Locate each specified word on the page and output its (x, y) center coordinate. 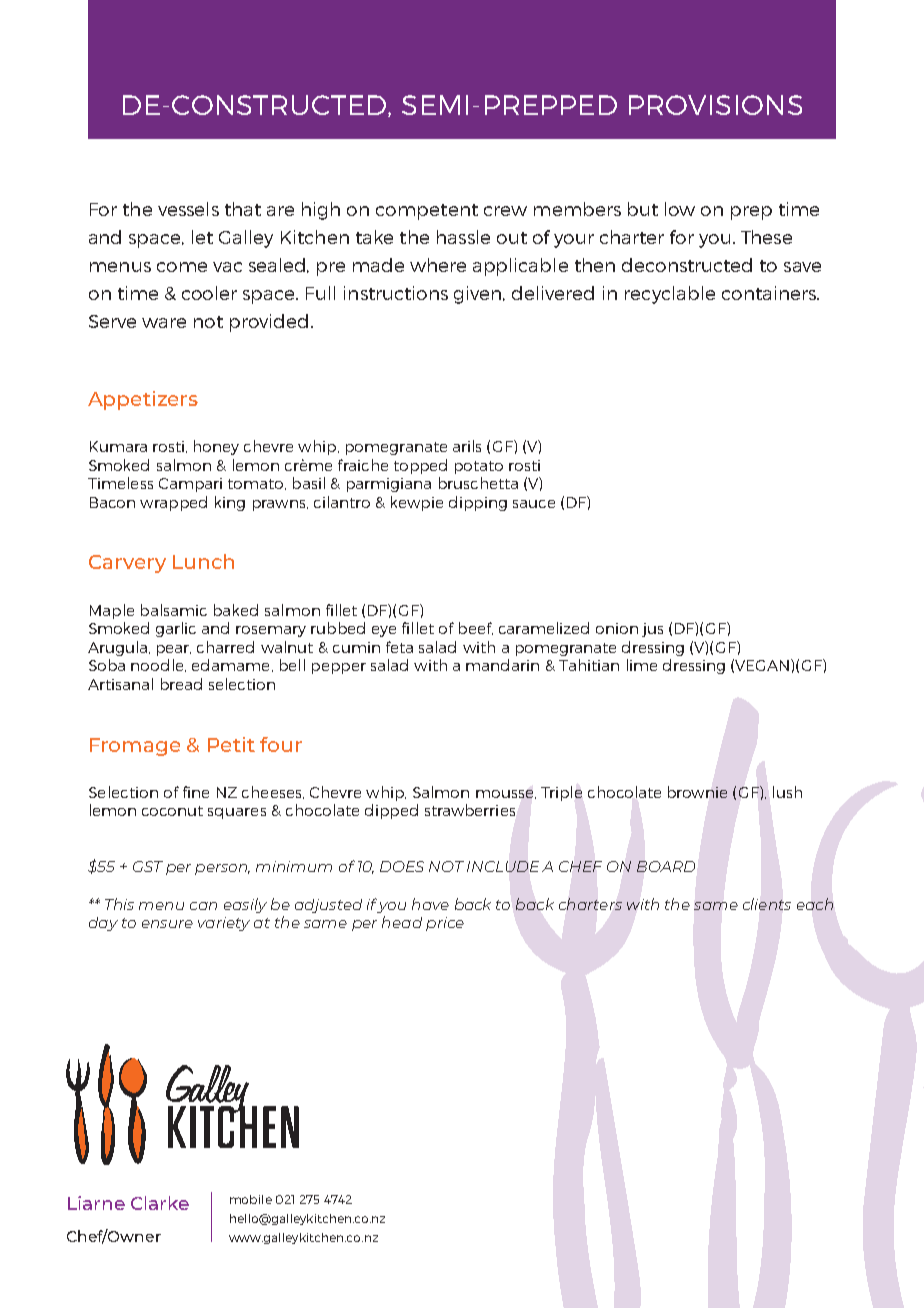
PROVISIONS (715, 105)
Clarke (160, 1203)
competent (427, 212)
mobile (251, 1199)
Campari (190, 485)
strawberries (470, 810)
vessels (188, 209)
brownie (697, 792)
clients (767, 904)
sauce (534, 504)
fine (196, 792)
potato (479, 467)
